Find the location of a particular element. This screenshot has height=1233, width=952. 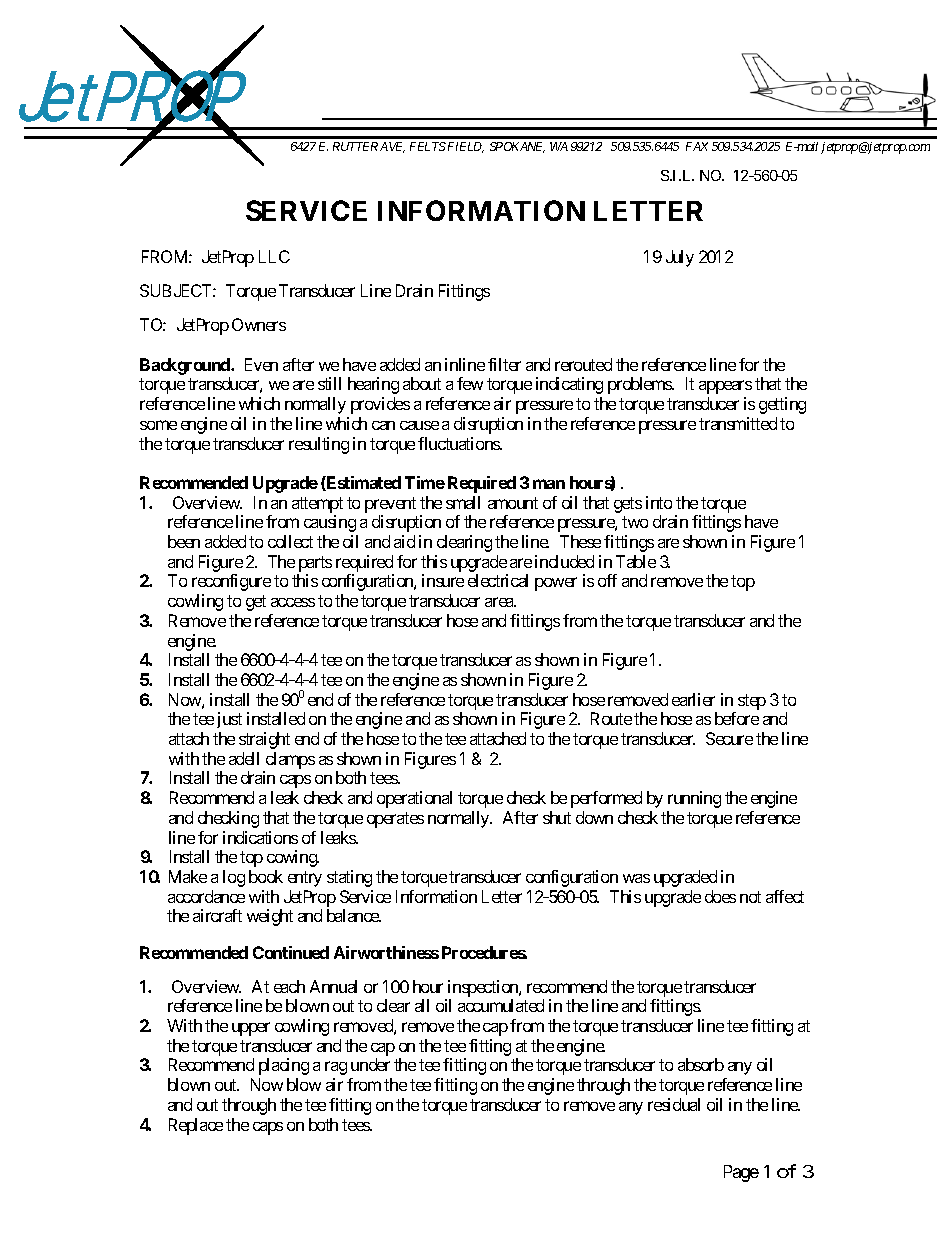

LLC is located at coordinates (274, 256).
